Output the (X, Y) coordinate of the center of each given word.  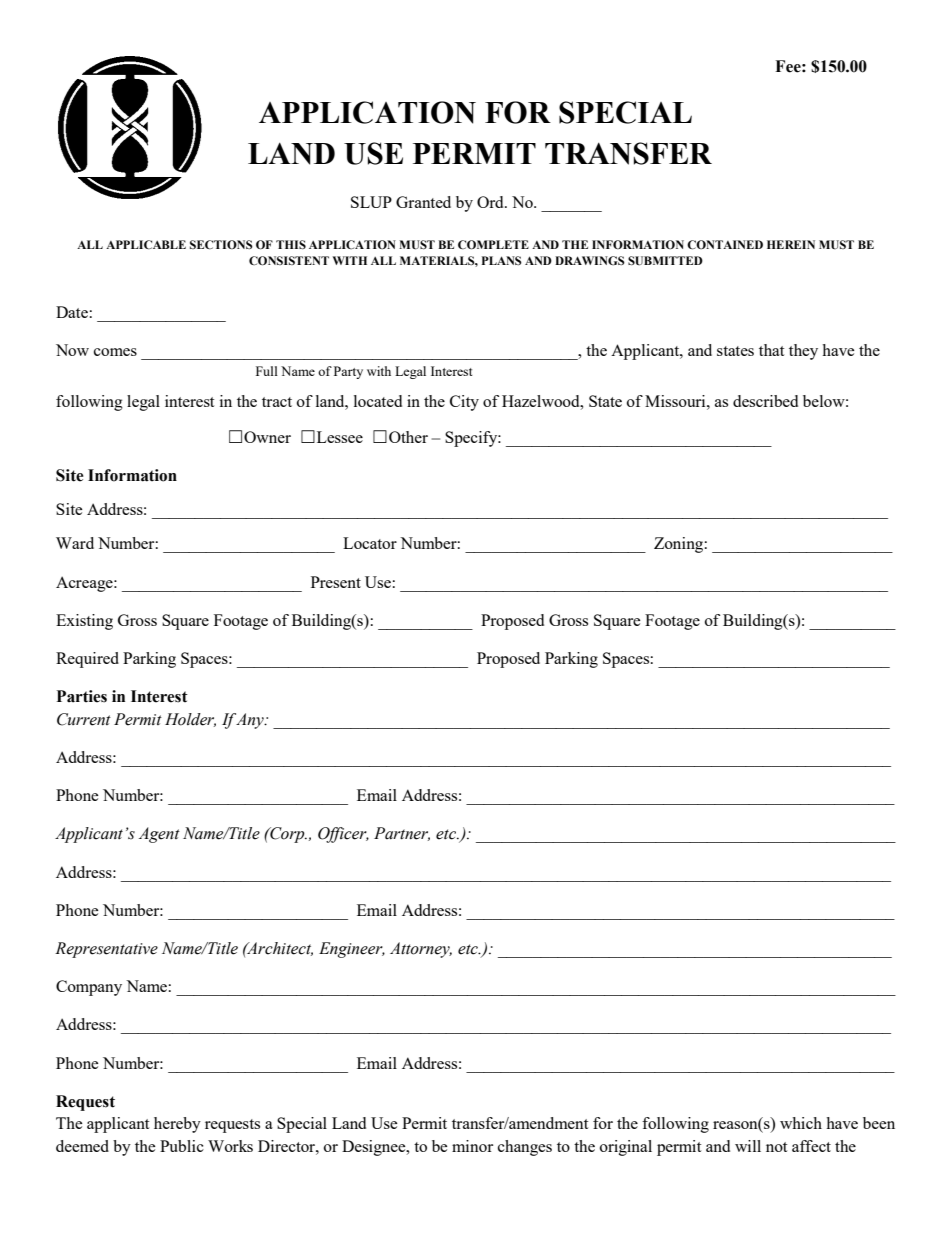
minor (472, 1146)
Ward (75, 543)
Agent (159, 835)
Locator (370, 543)
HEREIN (791, 244)
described (765, 401)
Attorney (421, 950)
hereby (177, 1125)
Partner (402, 834)
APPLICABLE (146, 245)
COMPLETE (493, 245)
